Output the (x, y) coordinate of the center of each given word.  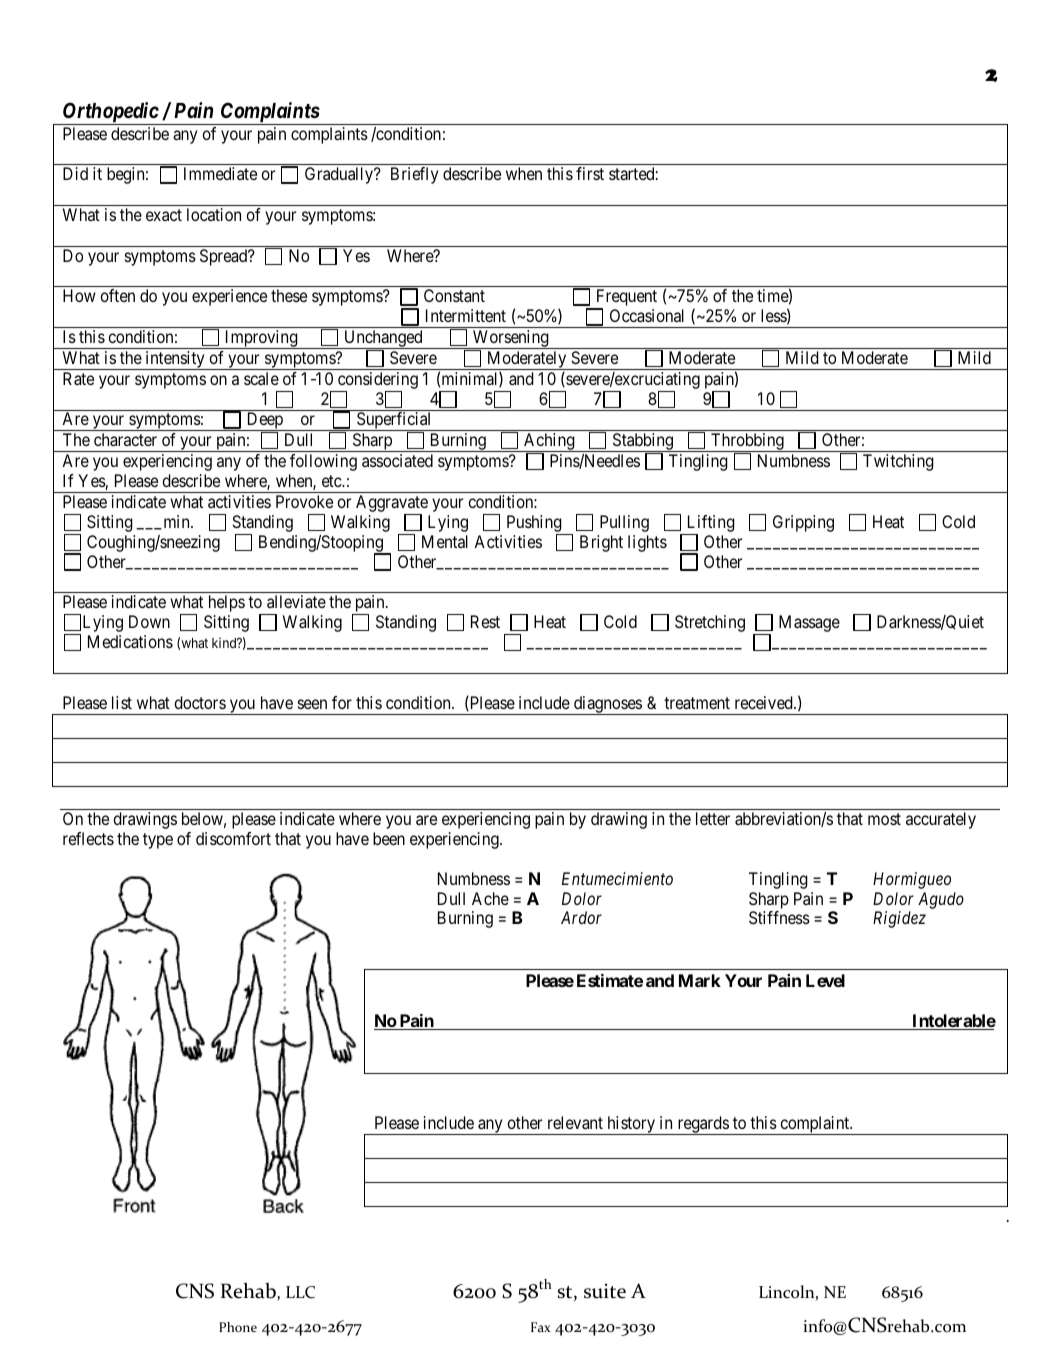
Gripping (803, 523)
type (158, 841)
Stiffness (779, 917)
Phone (238, 1327)
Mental (445, 541)
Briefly (414, 175)
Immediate (220, 173)
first (590, 173)
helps (227, 603)
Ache (490, 898)
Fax (541, 1327)
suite (605, 1291)
